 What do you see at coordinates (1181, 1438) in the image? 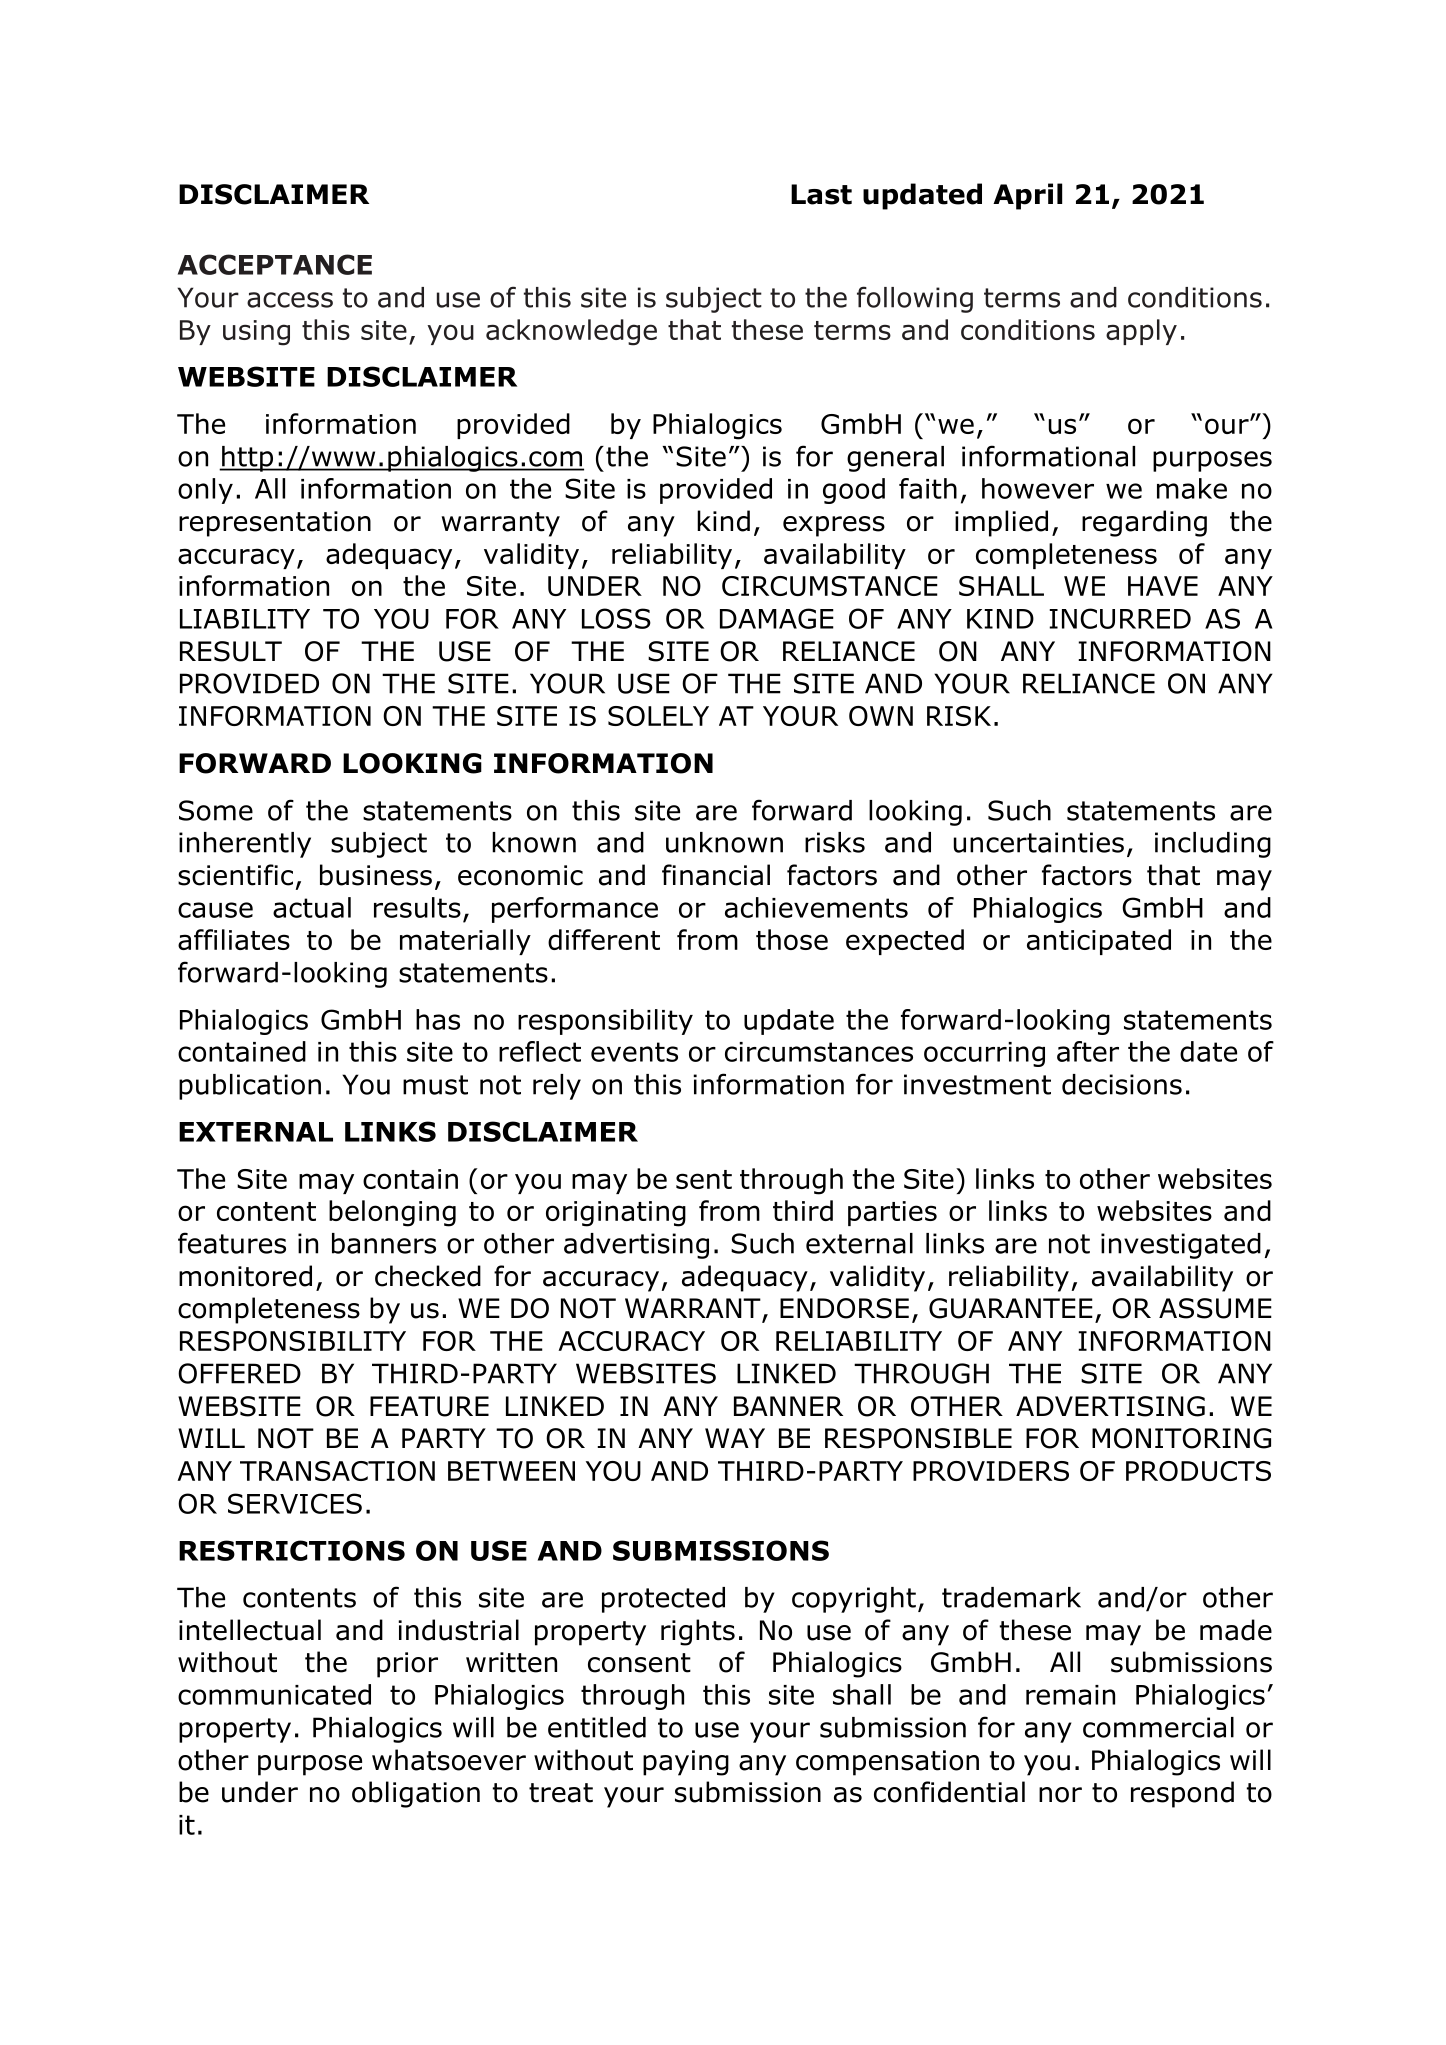
I see `MONITORING` at bounding box center [1181, 1438].
